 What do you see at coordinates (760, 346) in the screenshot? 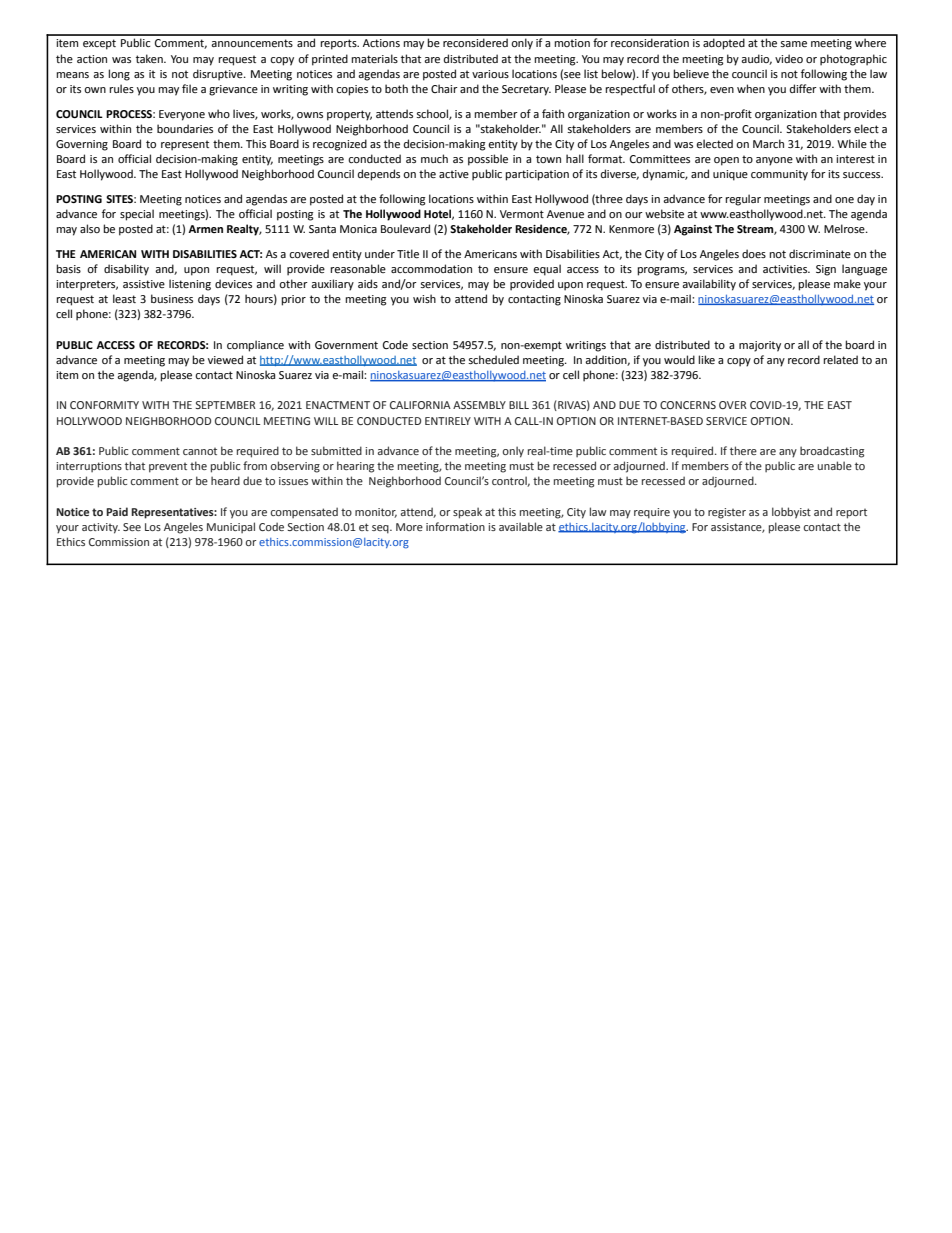
I see `majority` at bounding box center [760, 346].
